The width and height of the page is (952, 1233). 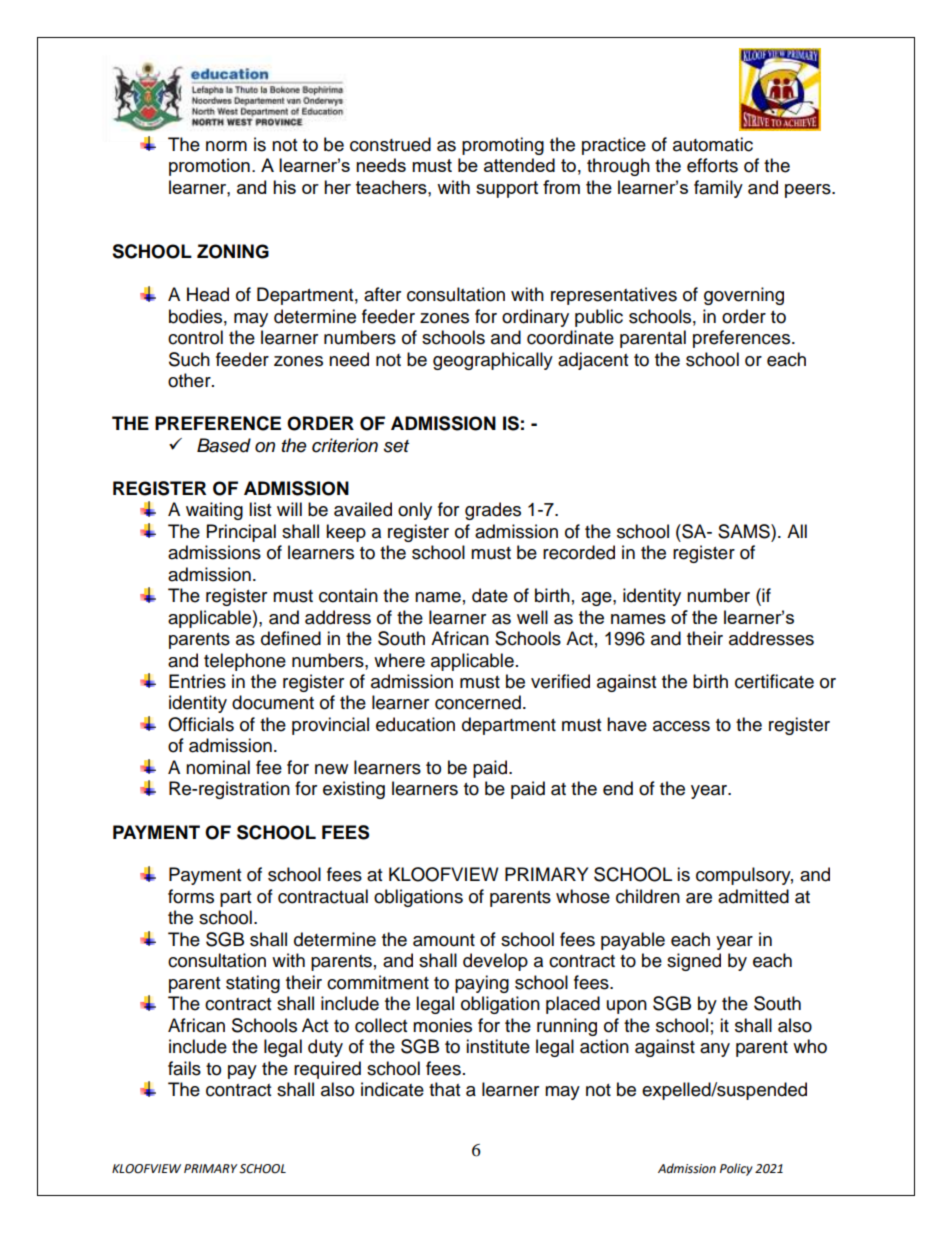 What do you see at coordinates (284, 187) in the page?
I see `his` at bounding box center [284, 187].
